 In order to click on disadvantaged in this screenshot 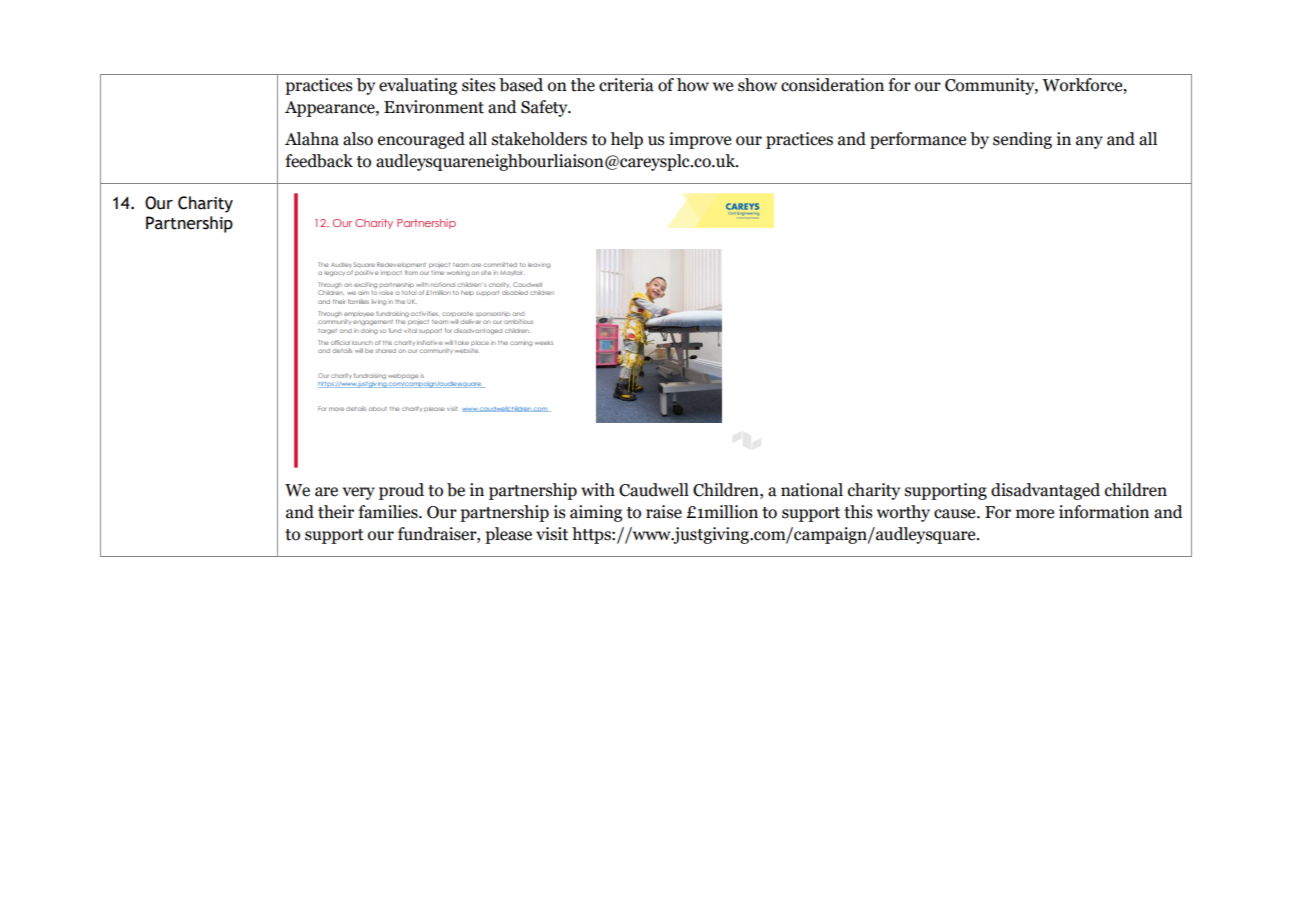, I will do `click(1045, 491)`.
